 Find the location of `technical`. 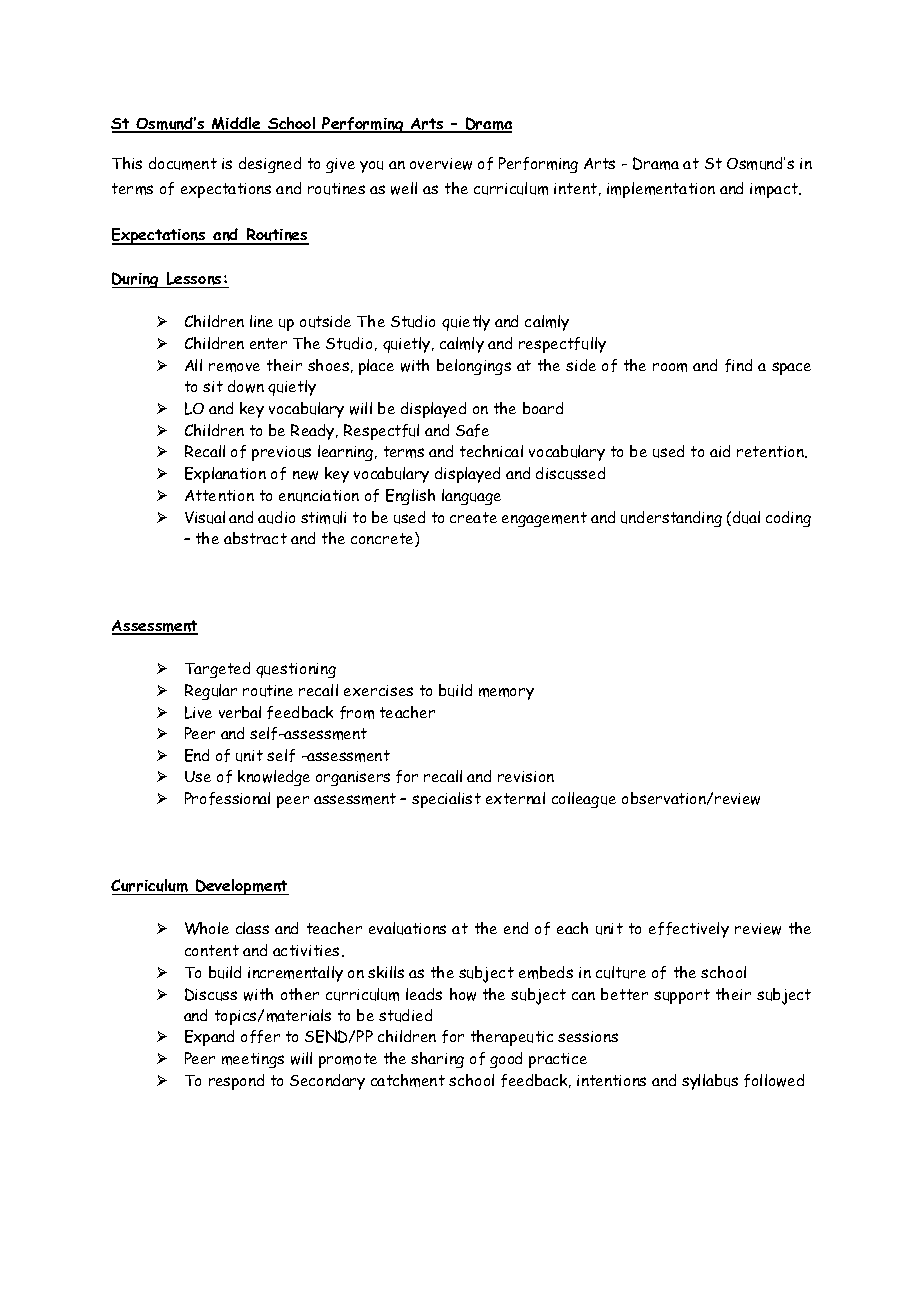

technical is located at coordinates (491, 451).
